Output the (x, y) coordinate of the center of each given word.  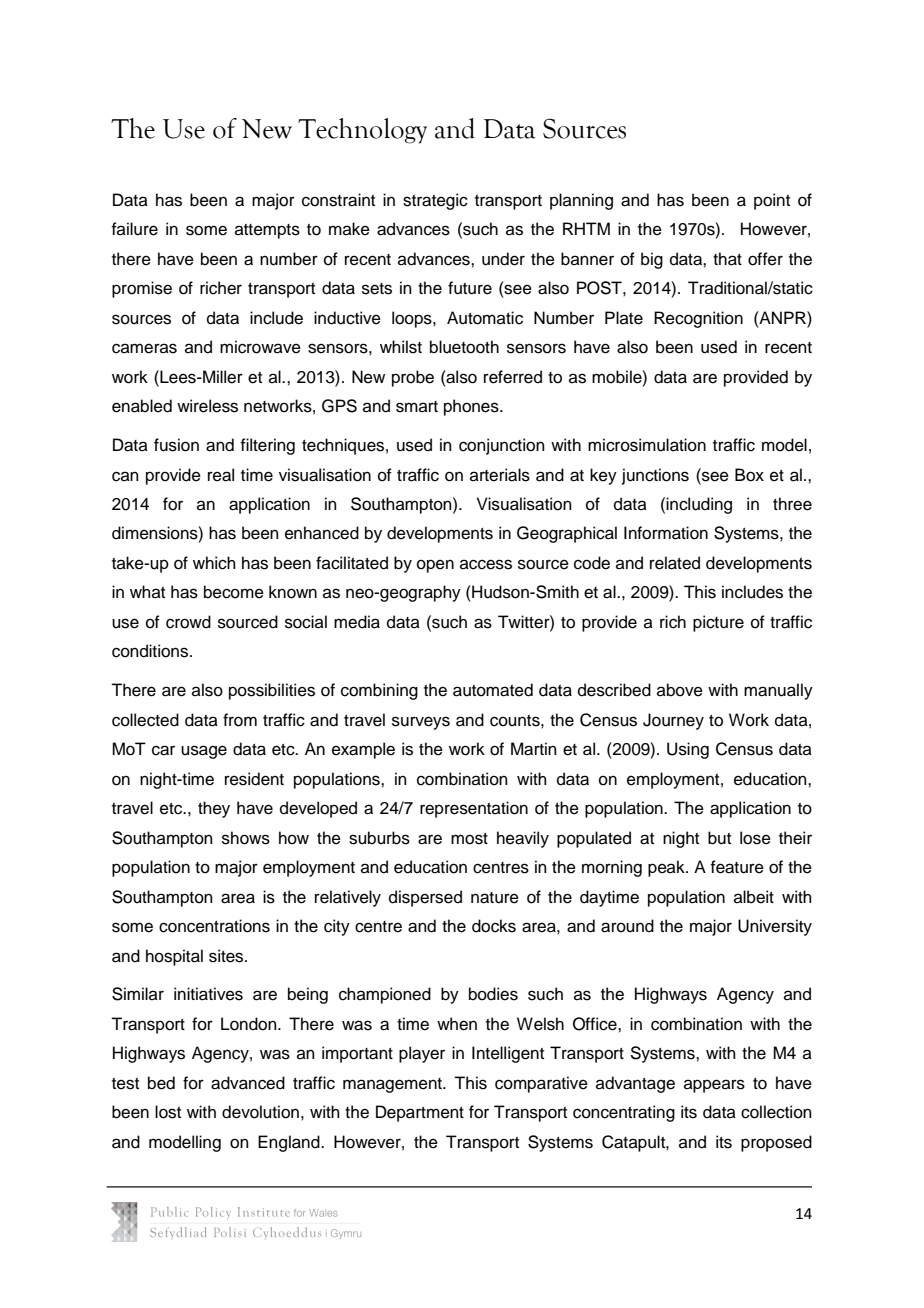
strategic (435, 201)
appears (714, 1086)
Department (420, 1113)
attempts (267, 231)
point (772, 201)
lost (168, 1112)
